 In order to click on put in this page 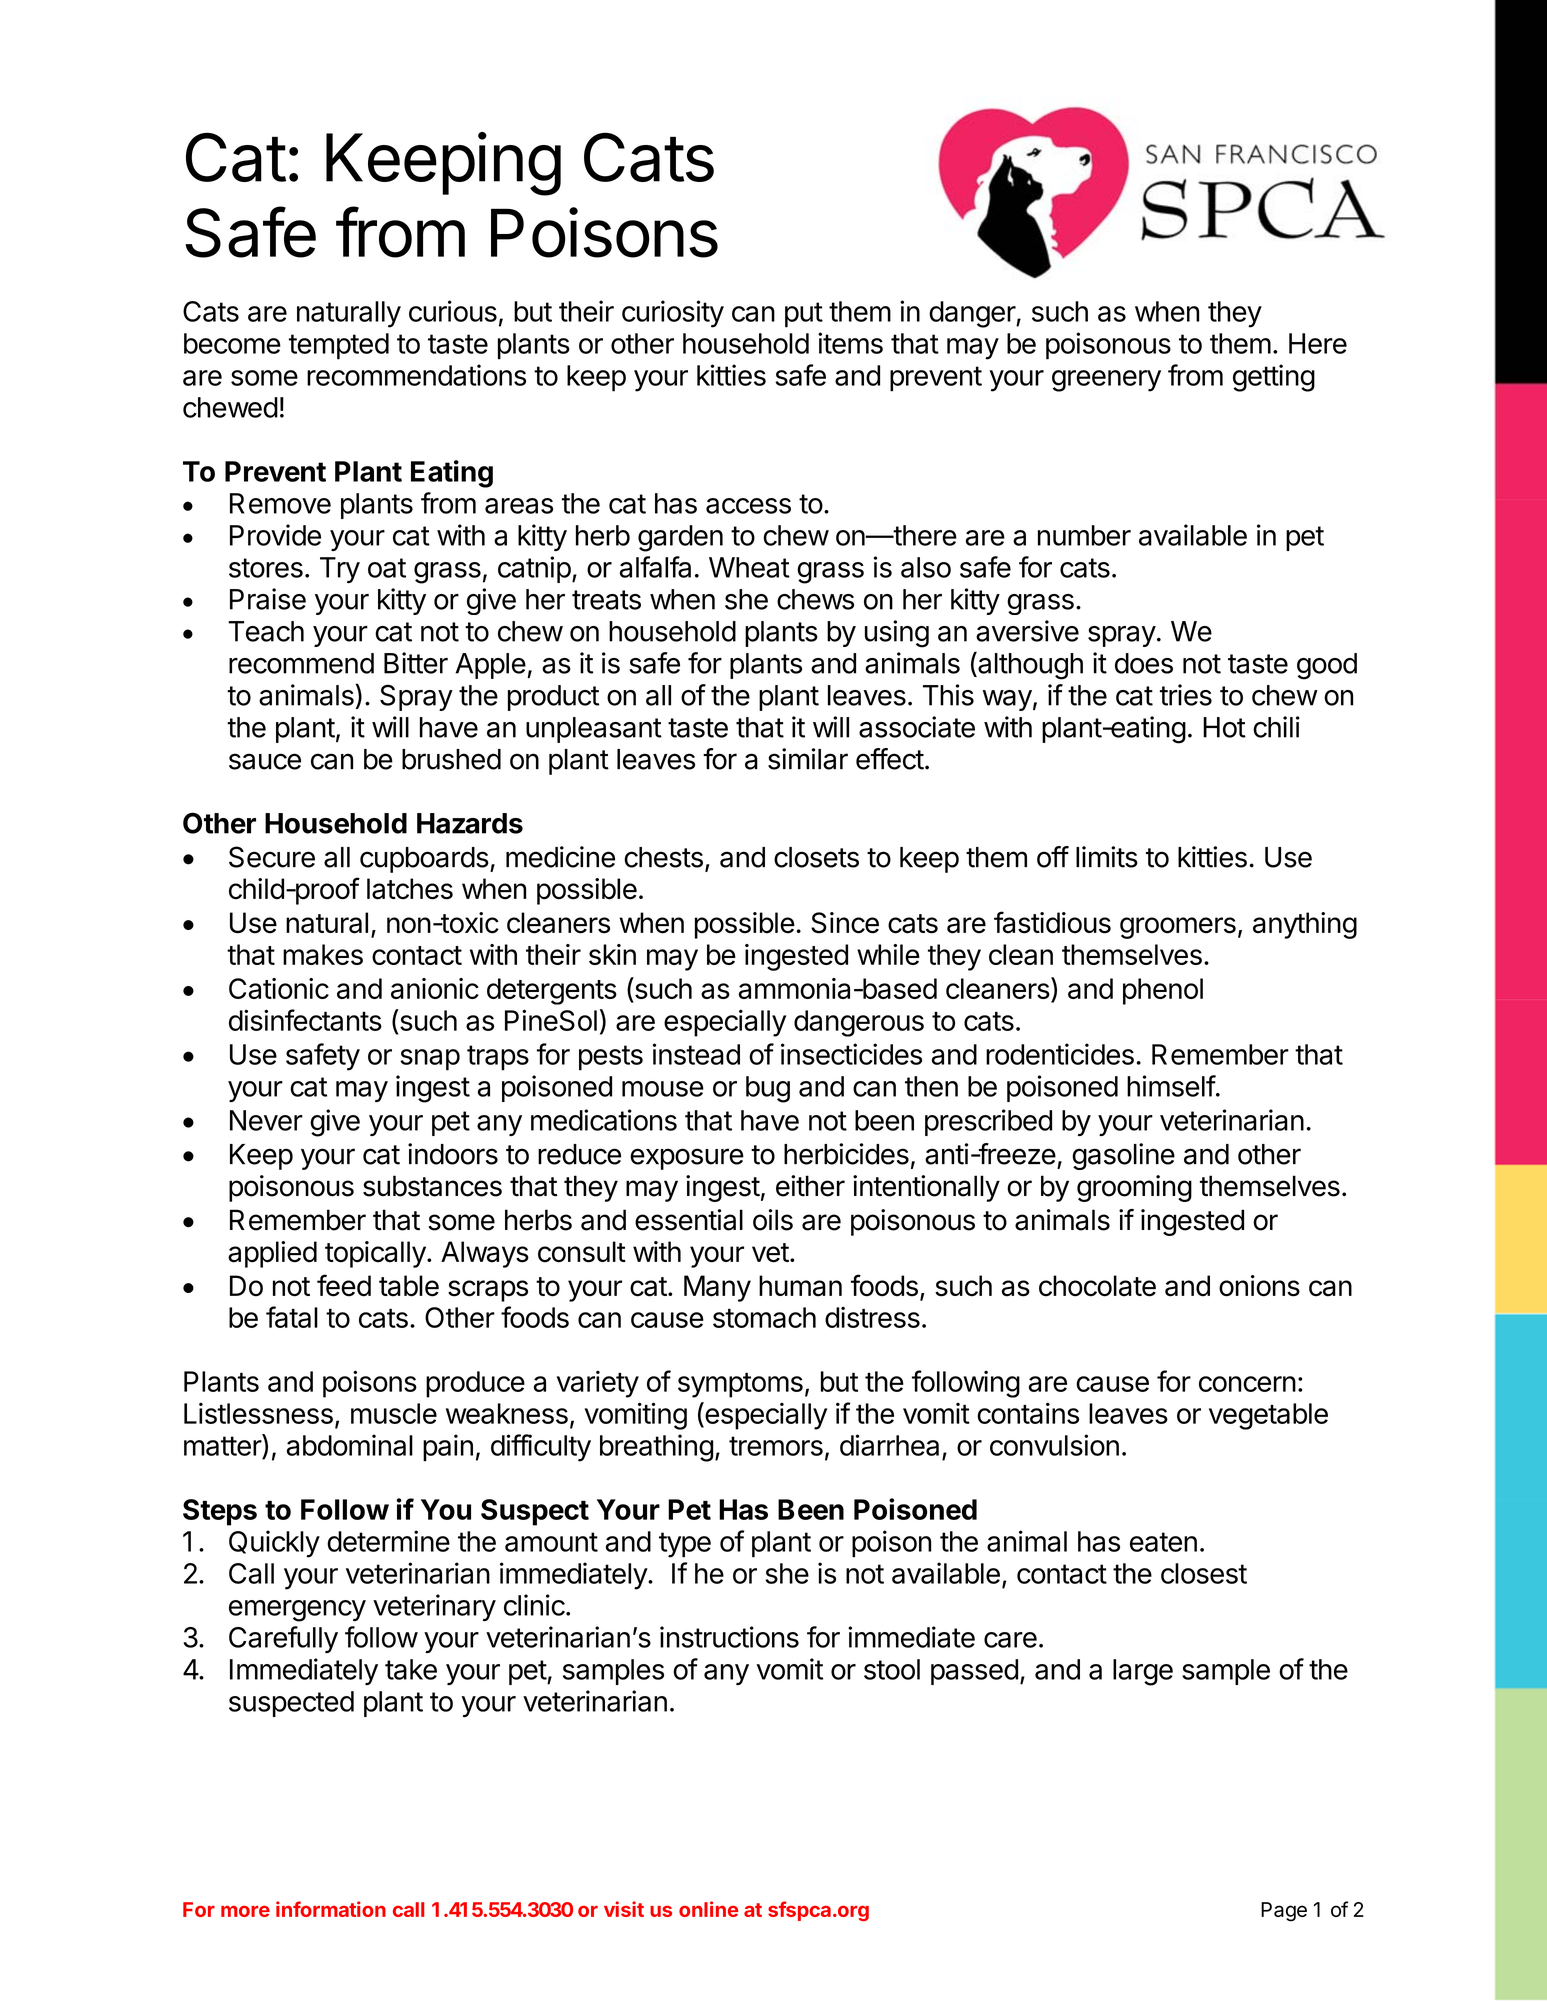, I will do `click(804, 315)`.
